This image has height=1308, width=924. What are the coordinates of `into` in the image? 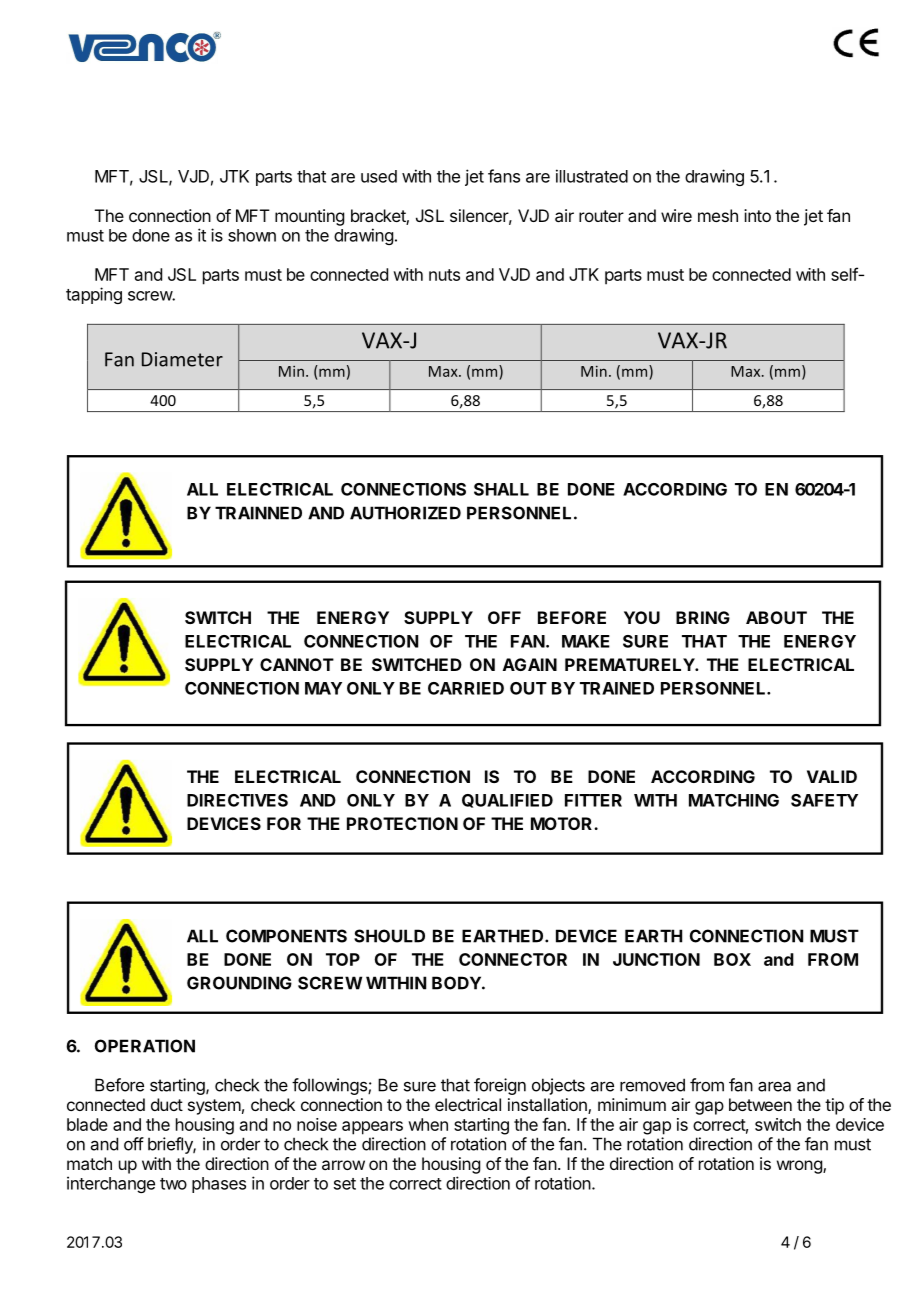 It's located at (757, 215).
